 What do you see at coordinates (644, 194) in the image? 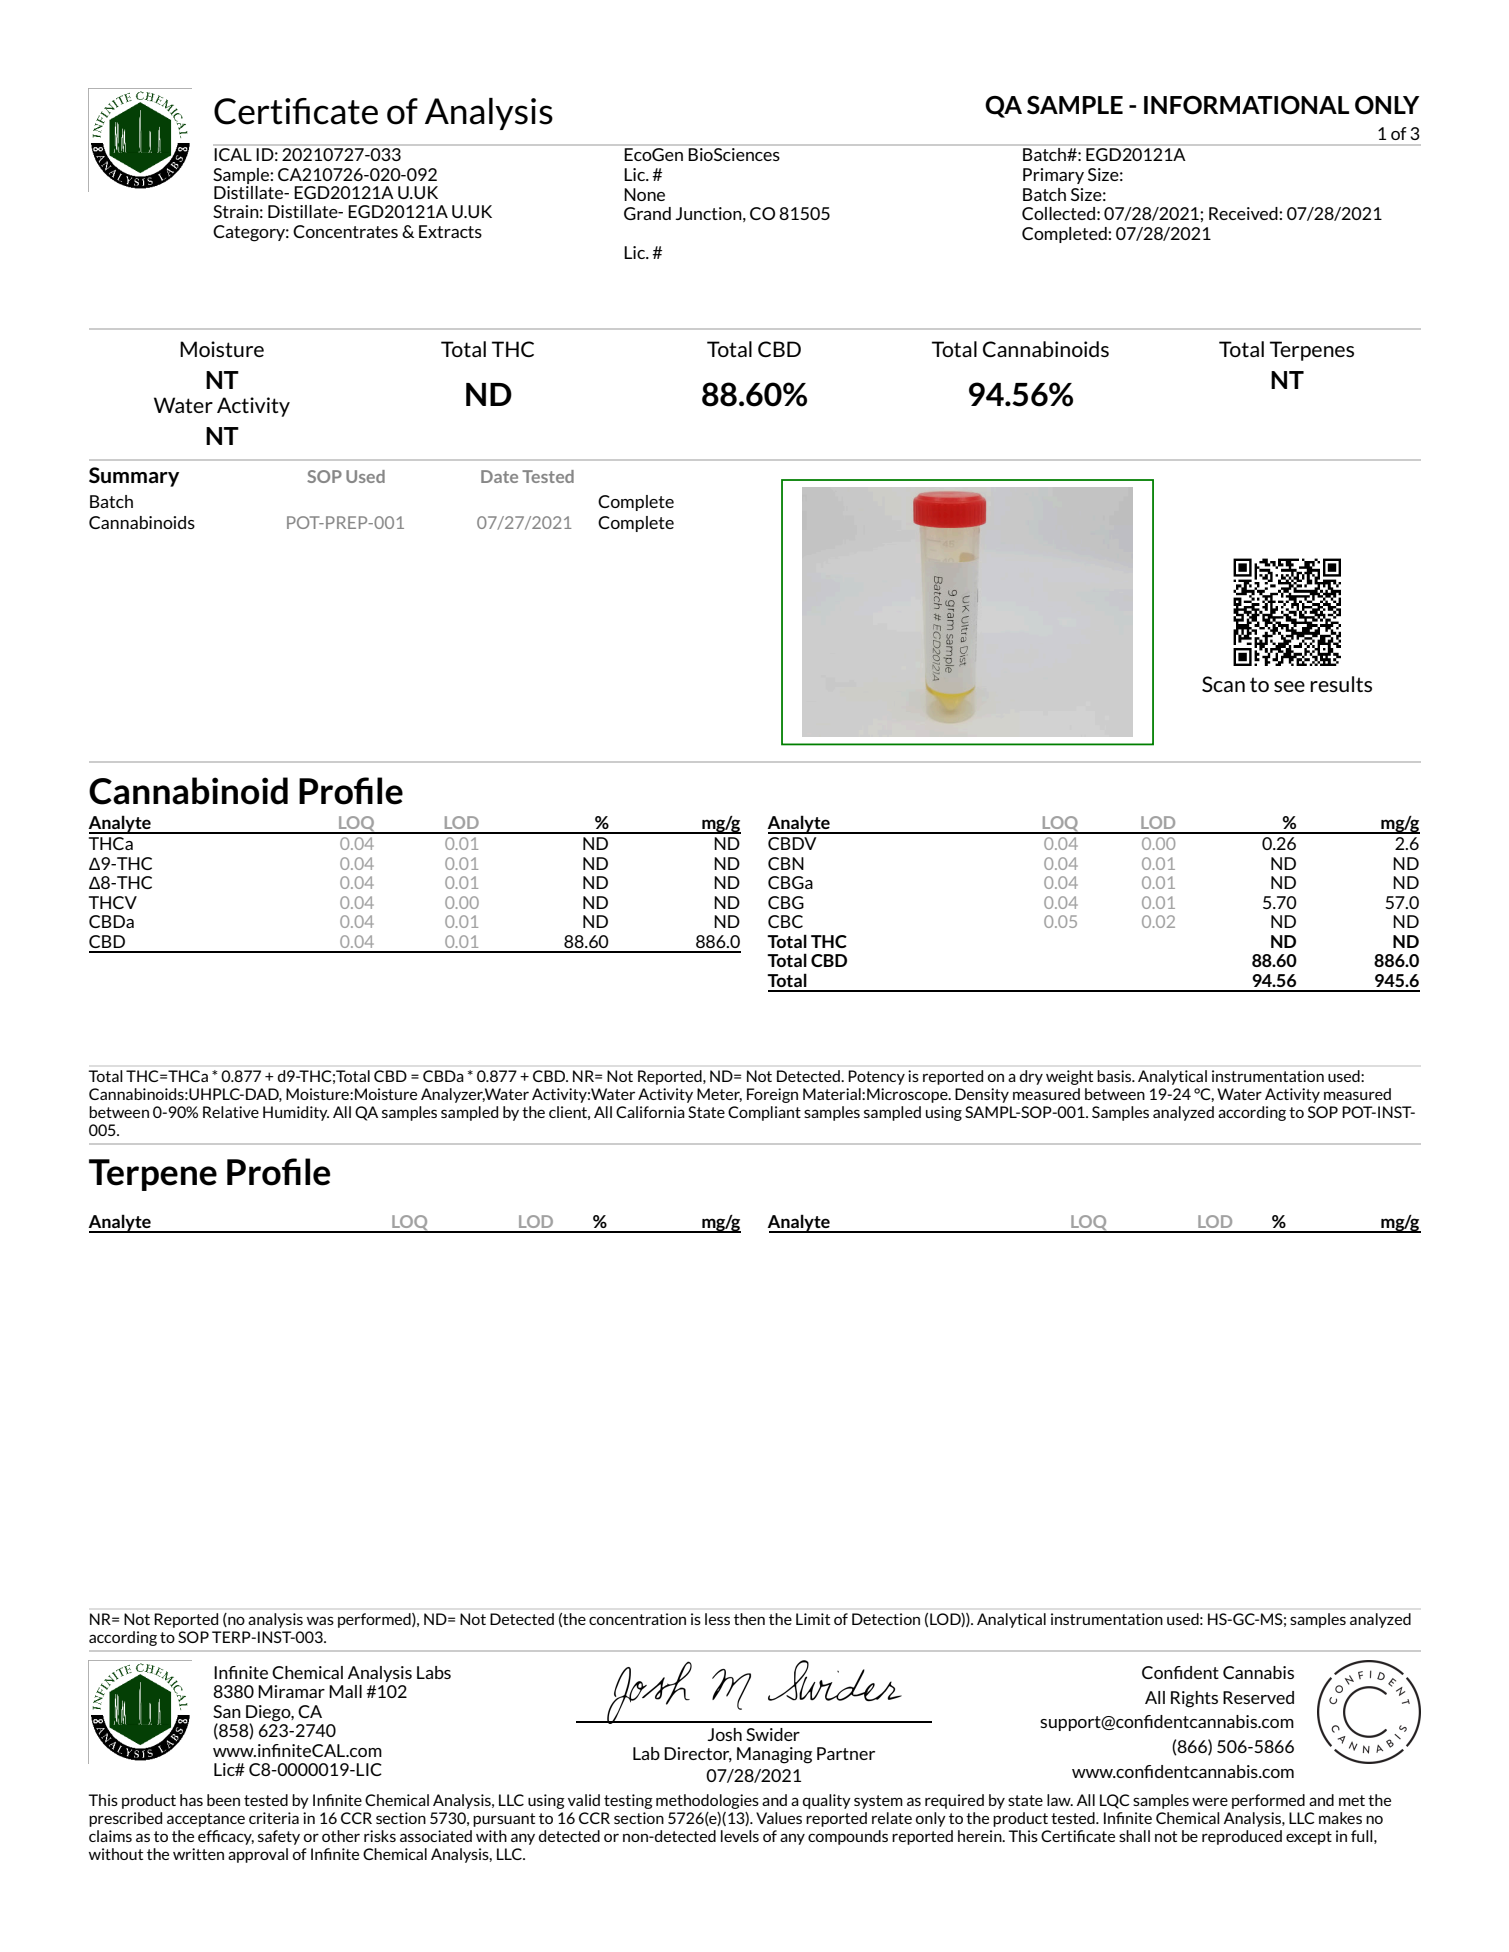
I see `None` at bounding box center [644, 194].
